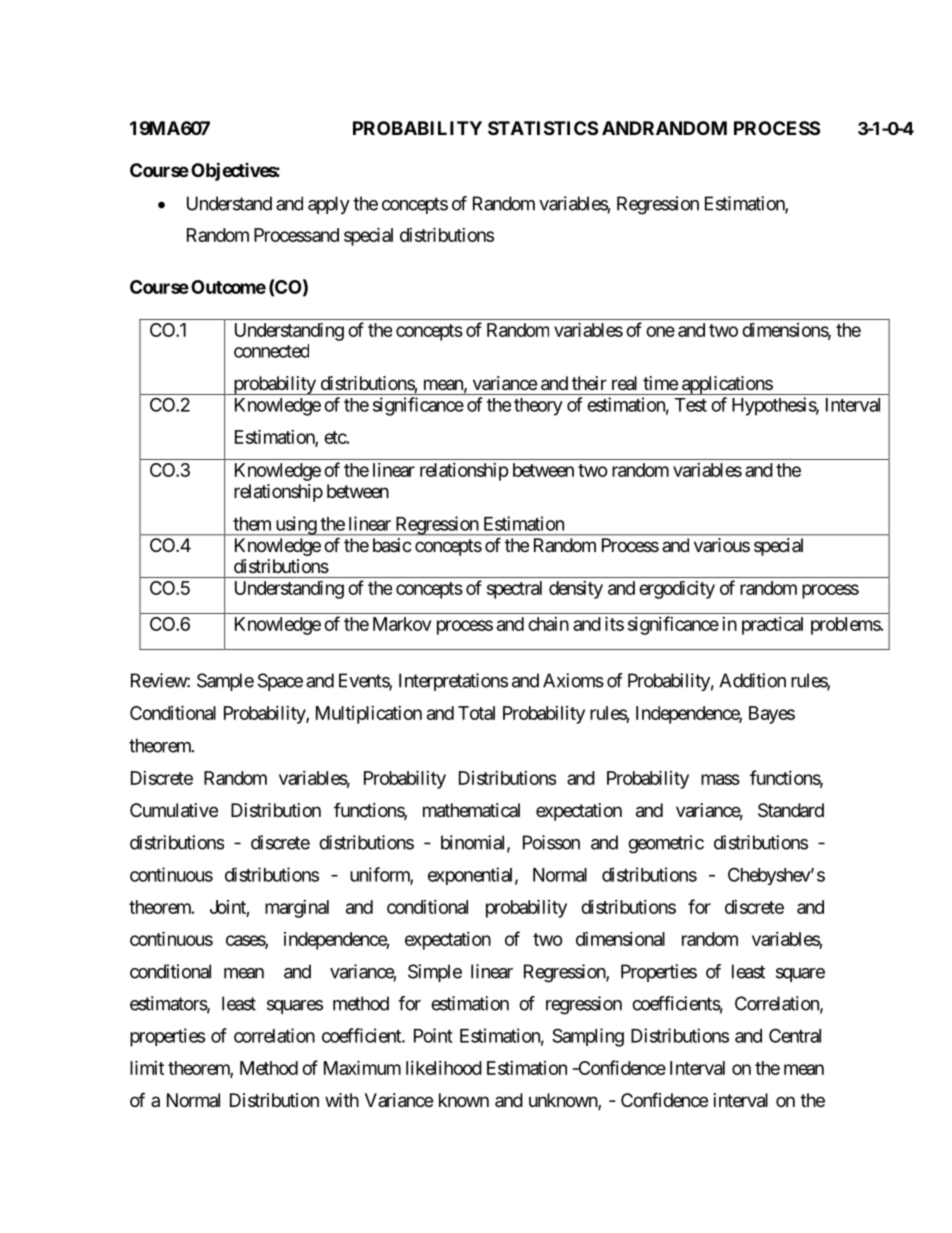 The height and width of the page is (1233, 952). What do you see at coordinates (543, 128) in the page?
I see `STATISTICS` at bounding box center [543, 128].
